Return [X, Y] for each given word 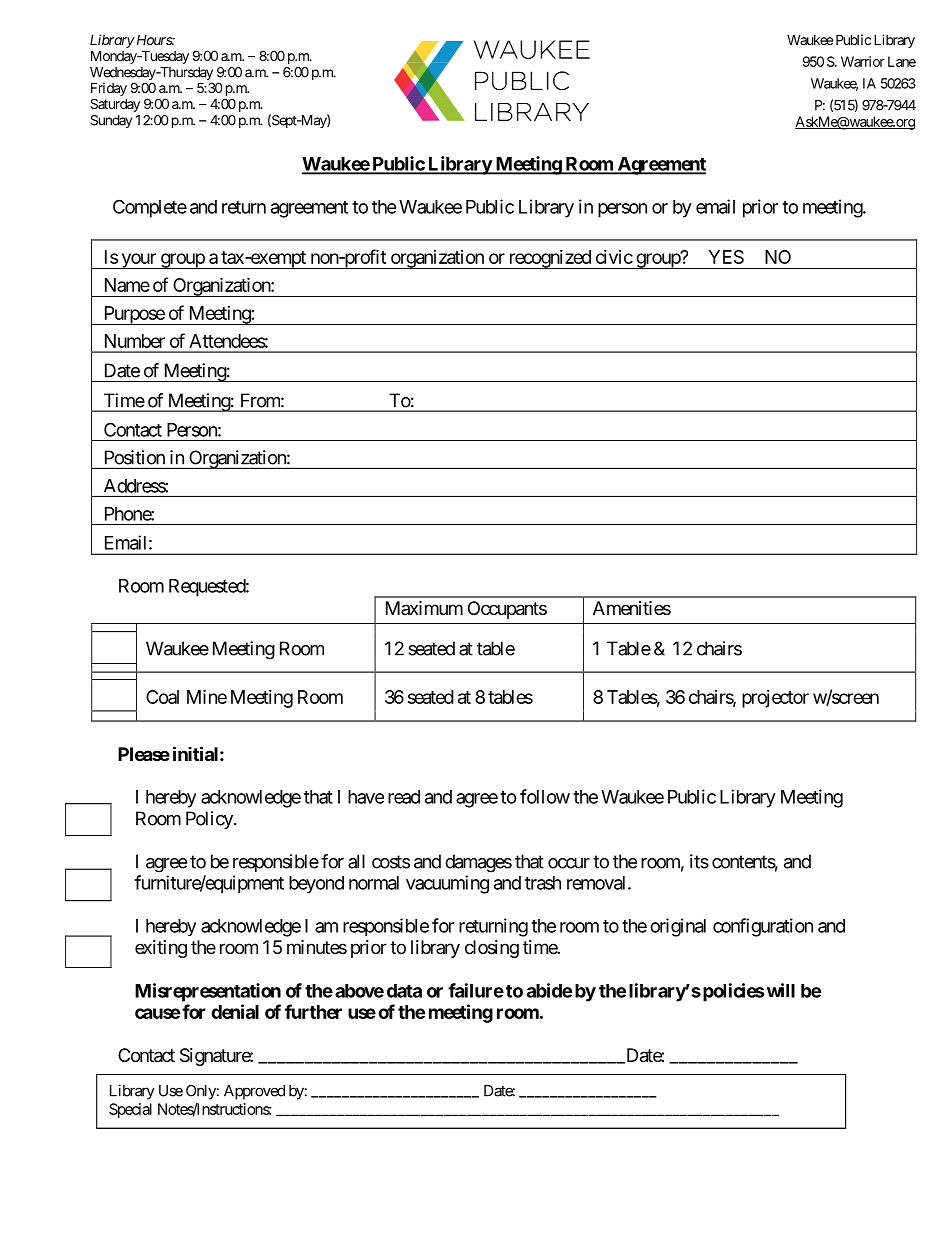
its [699, 861]
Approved [254, 1092]
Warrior [863, 61]
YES [726, 257]
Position [135, 457]
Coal [162, 697]
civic [614, 257]
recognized [549, 259]
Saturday [115, 105]
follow [545, 796]
